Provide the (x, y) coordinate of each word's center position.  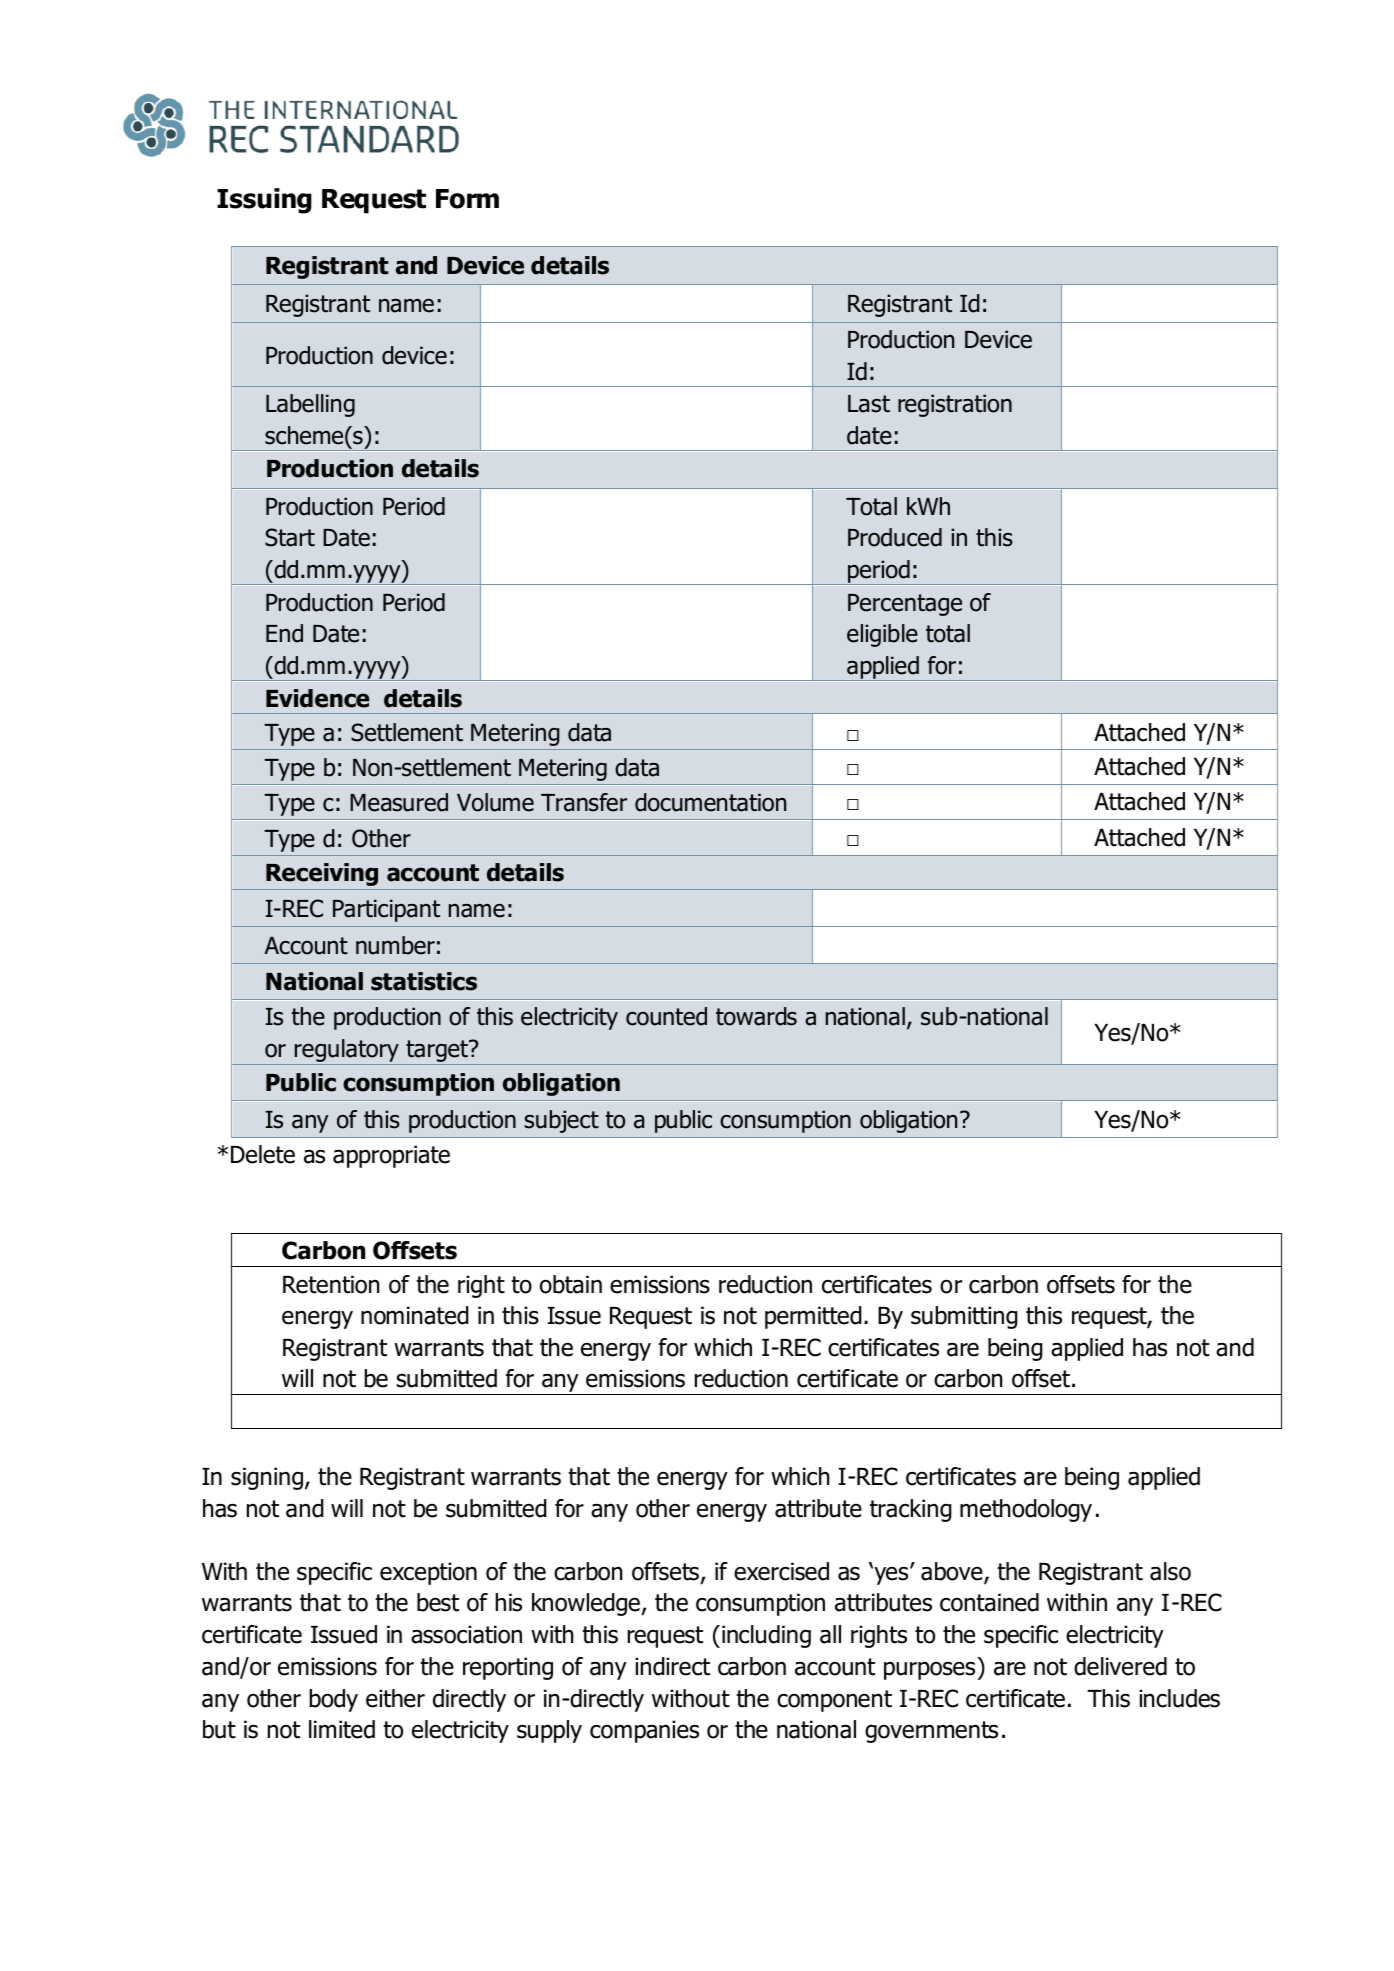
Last (869, 404)
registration (955, 405)
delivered (1120, 1666)
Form (467, 199)
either (395, 1698)
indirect (672, 1666)
